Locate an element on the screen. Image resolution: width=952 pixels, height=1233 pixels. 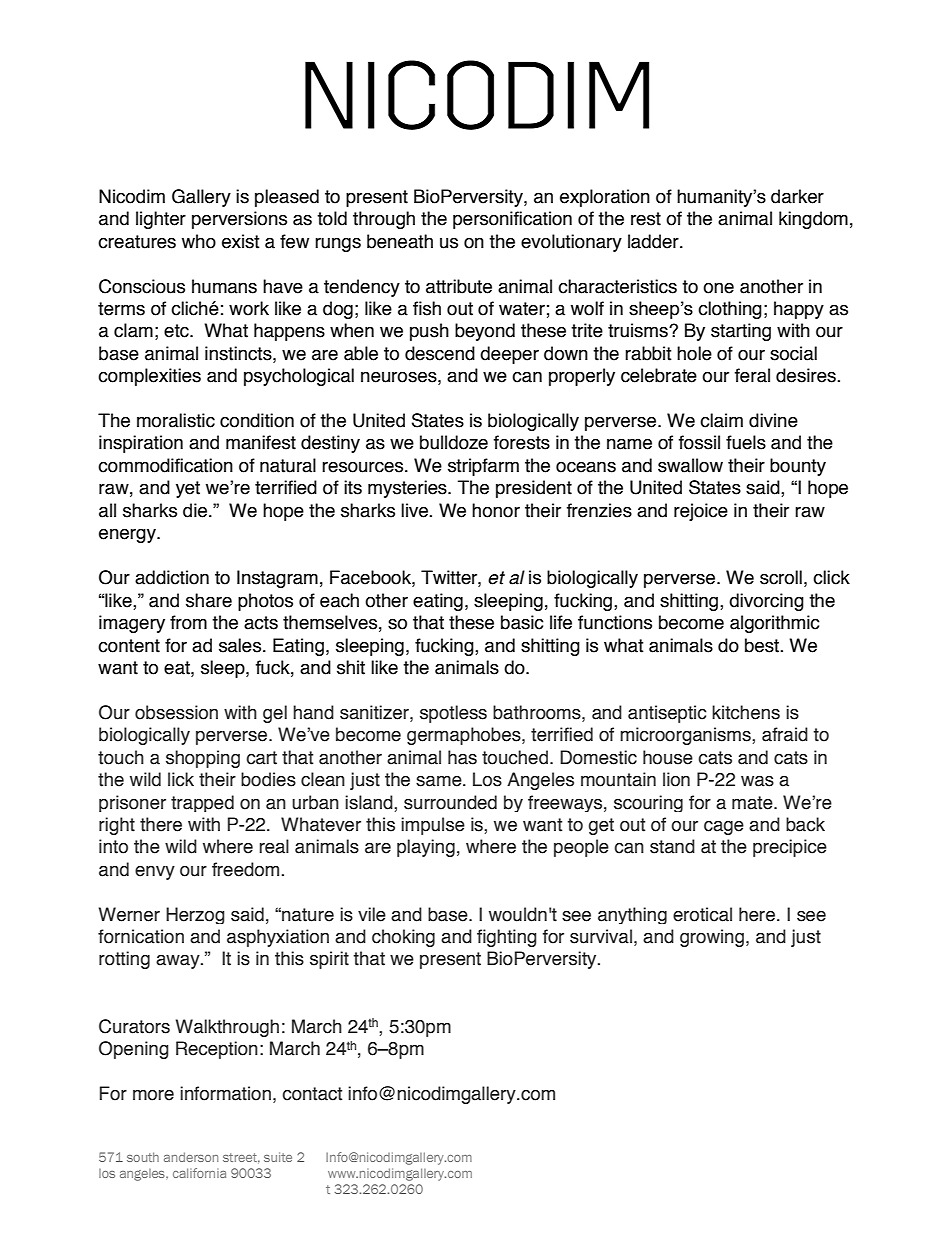
fuels is located at coordinates (746, 442).
